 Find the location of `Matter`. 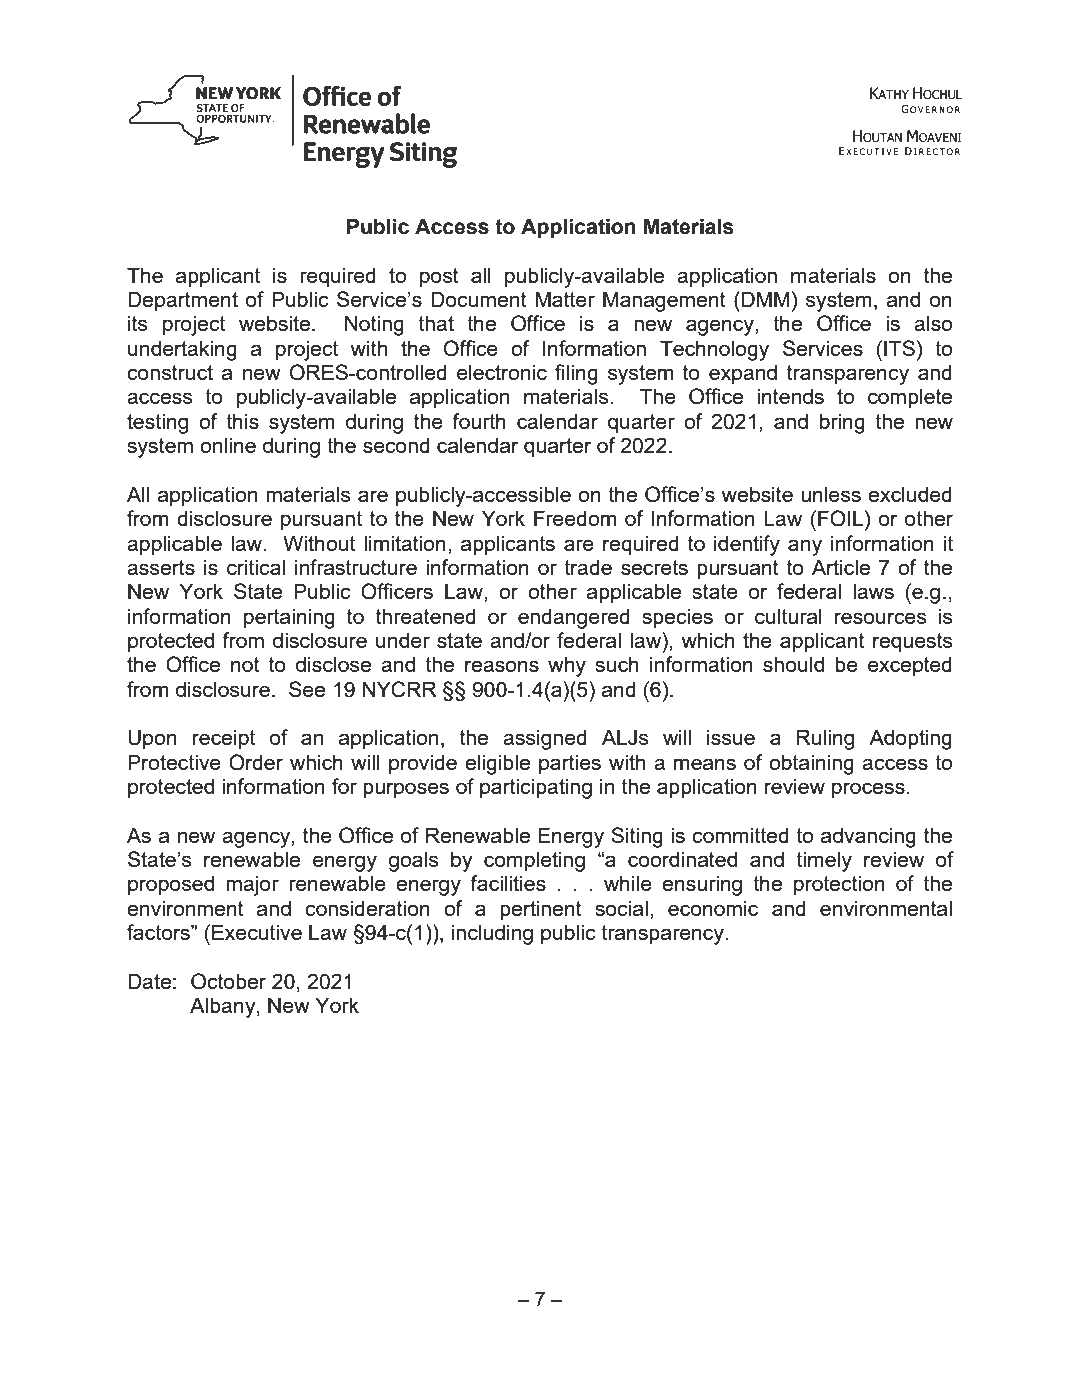

Matter is located at coordinates (565, 299).
